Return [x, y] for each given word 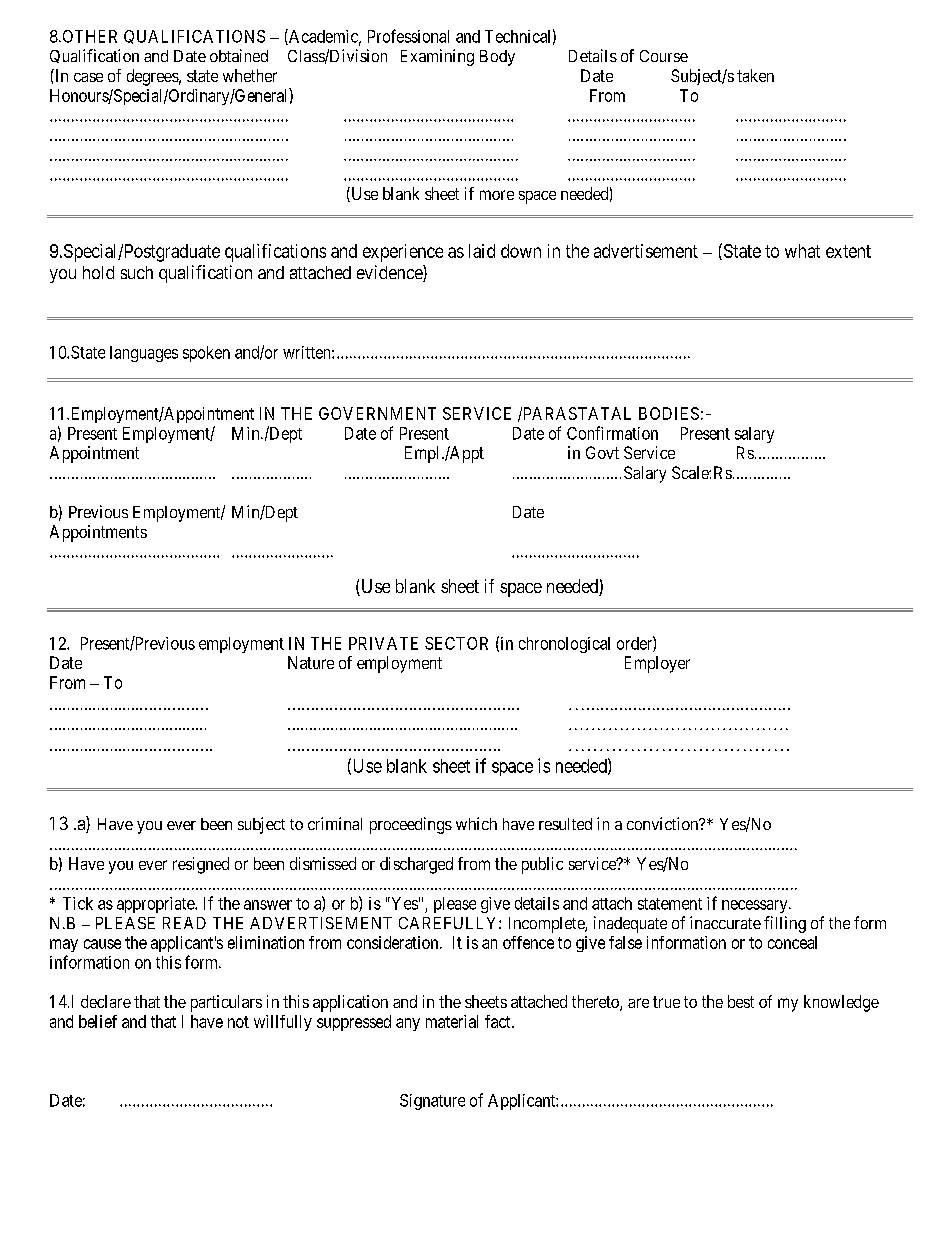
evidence [390, 273]
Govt [602, 452]
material [452, 1021]
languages [144, 354]
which [476, 823]
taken [755, 75]
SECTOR [456, 643]
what [802, 251]
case [88, 77]
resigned [201, 865]
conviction [664, 823]
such [137, 272]
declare [106, 1001]
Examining [437, 57]
